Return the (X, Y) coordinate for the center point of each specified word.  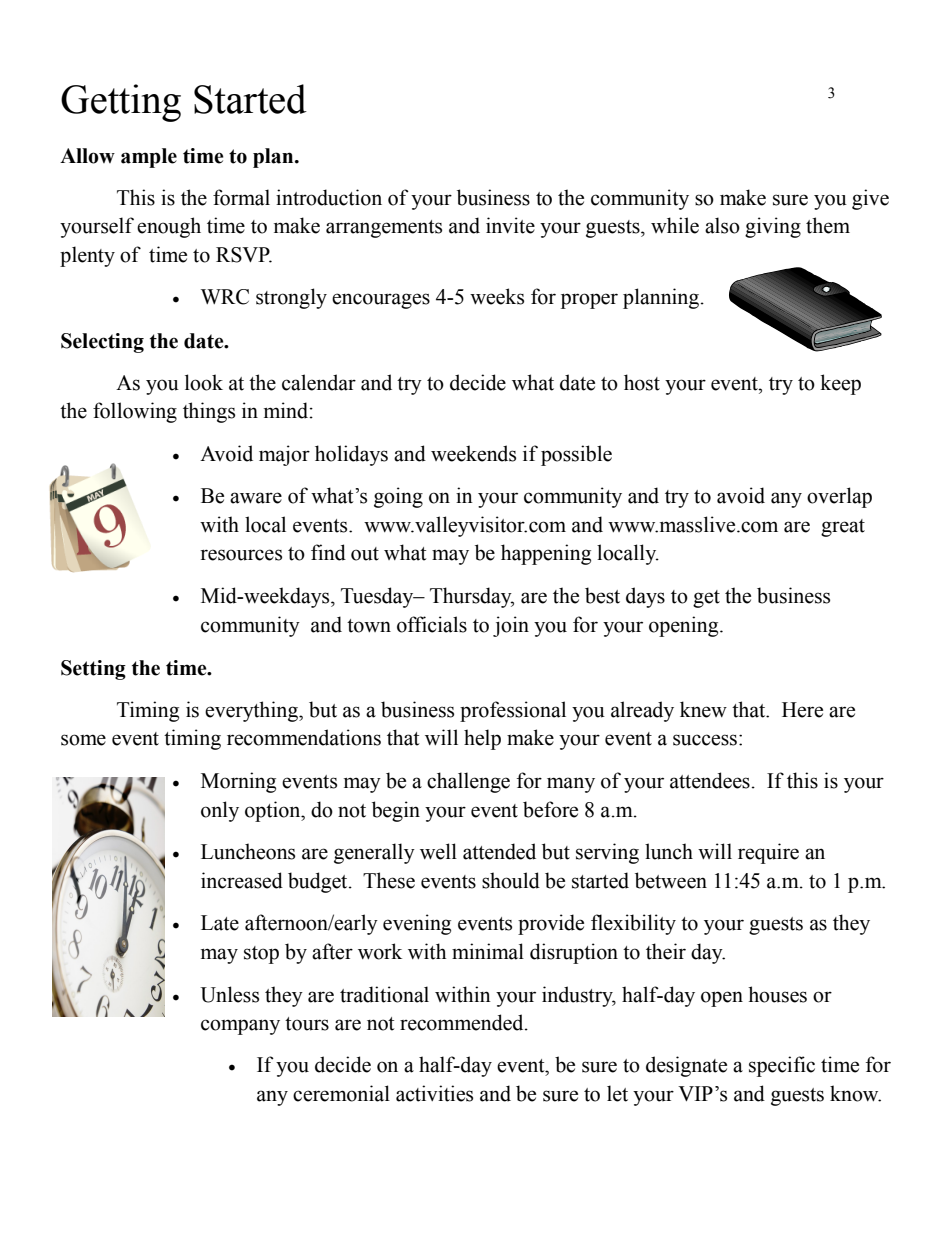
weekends (473, 453)
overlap (839, 497)
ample (149, 158)
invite (510, 225)
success (706, 740)
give (870, 199)
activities (434, 1093)
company (240, 1027)
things (209, 412)
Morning (238, 782)
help (482, 739)
